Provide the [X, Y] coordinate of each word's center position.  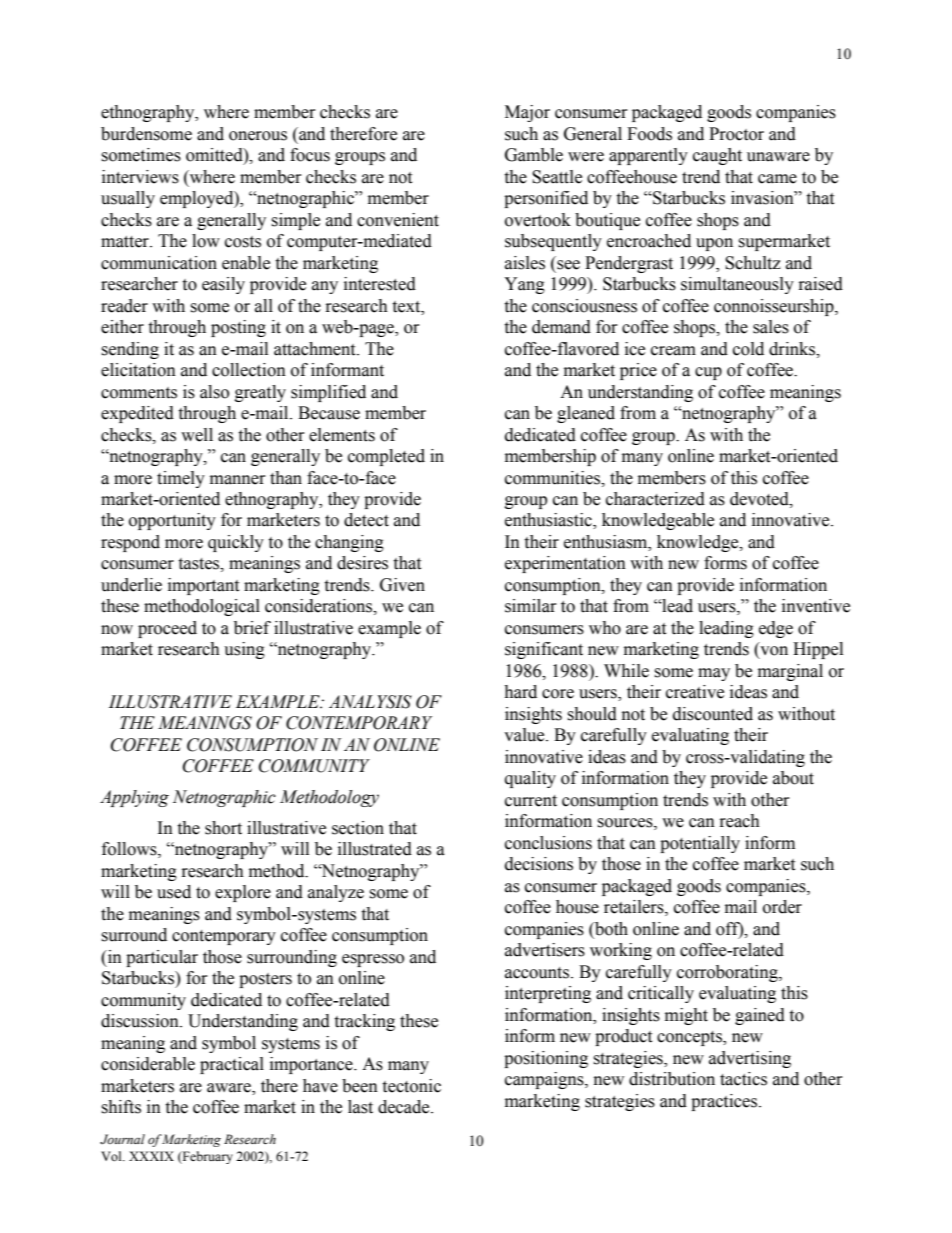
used [174, 892]
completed [386, 457]
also [214, 392]
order [782, 907]
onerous [258, 136]
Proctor [736, 134]
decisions [539, 864]
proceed [167, 629]
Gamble [534, 155]
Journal [122, 1139]
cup [708, 373]
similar [531, 606]
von [773, 652]
